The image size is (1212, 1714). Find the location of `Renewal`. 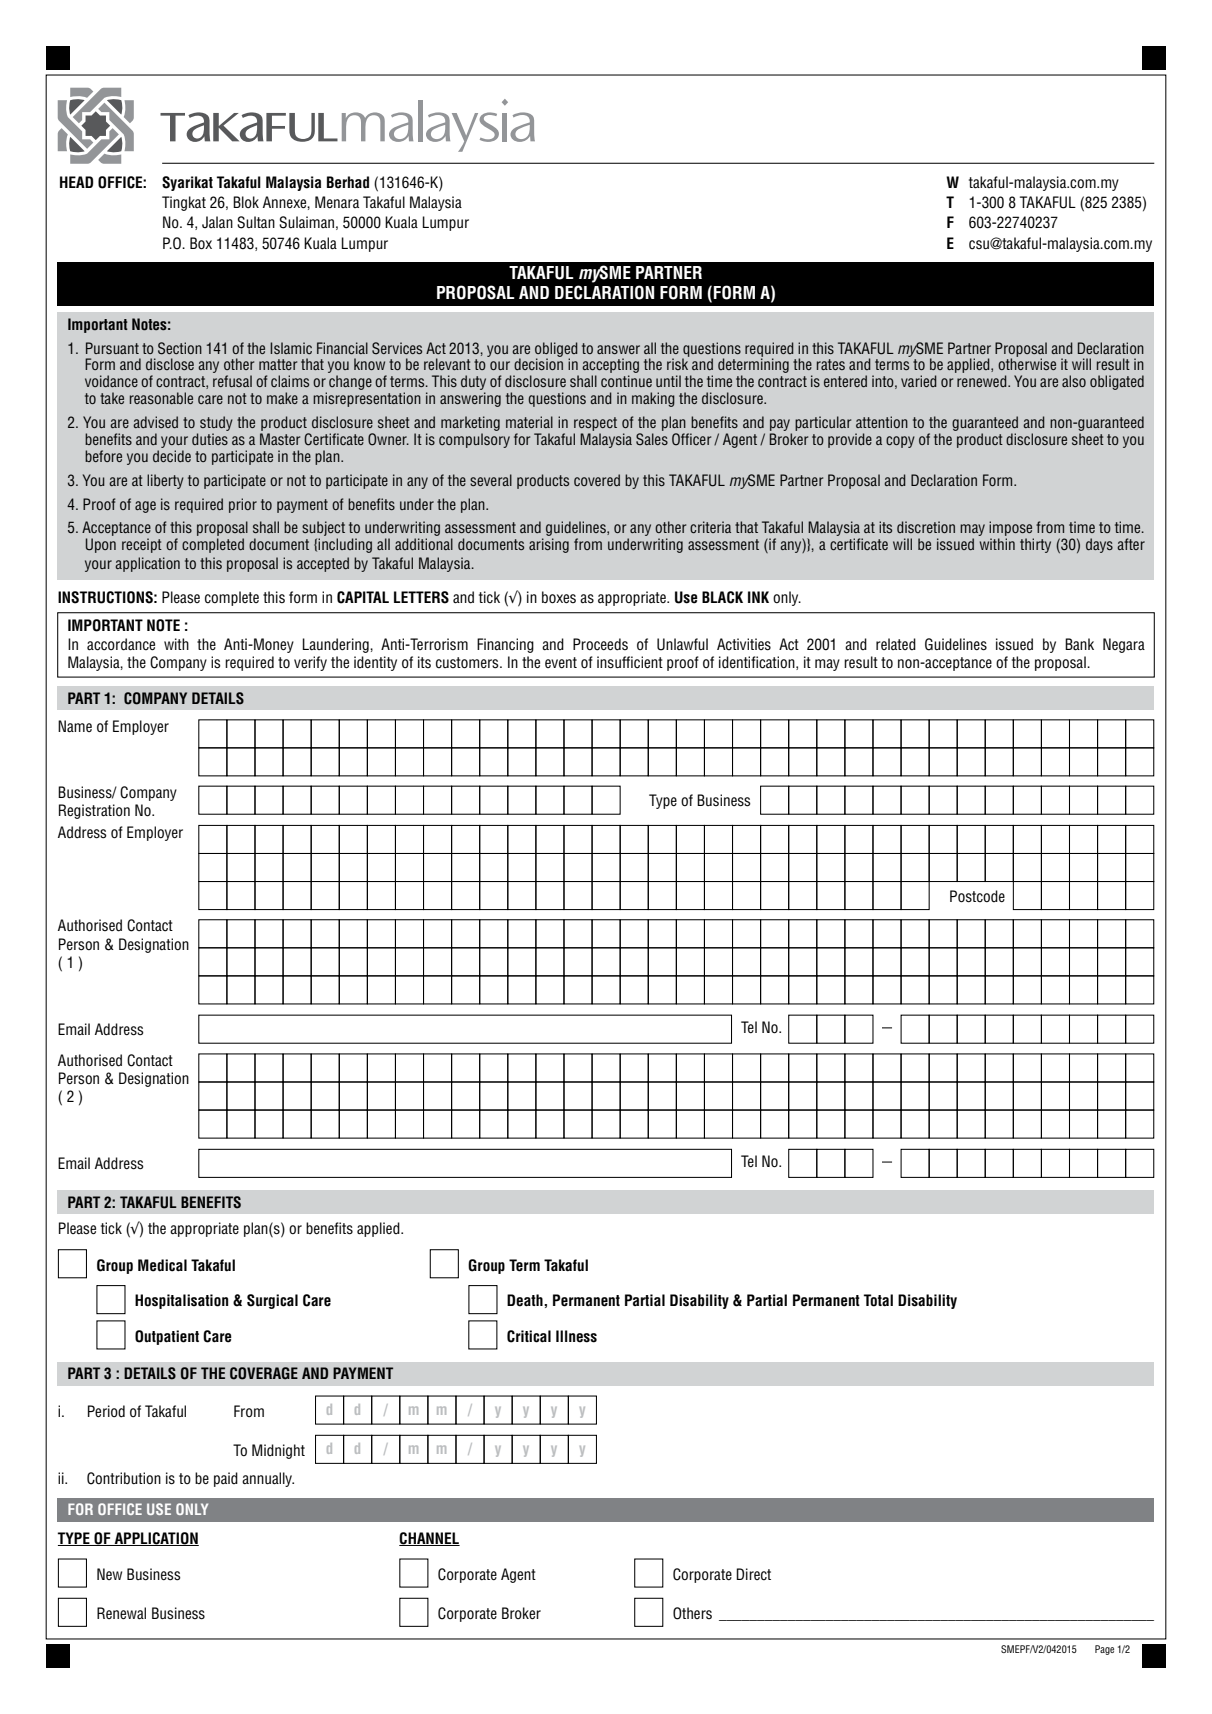

Renewal is located at coordinates (121, 1613).
